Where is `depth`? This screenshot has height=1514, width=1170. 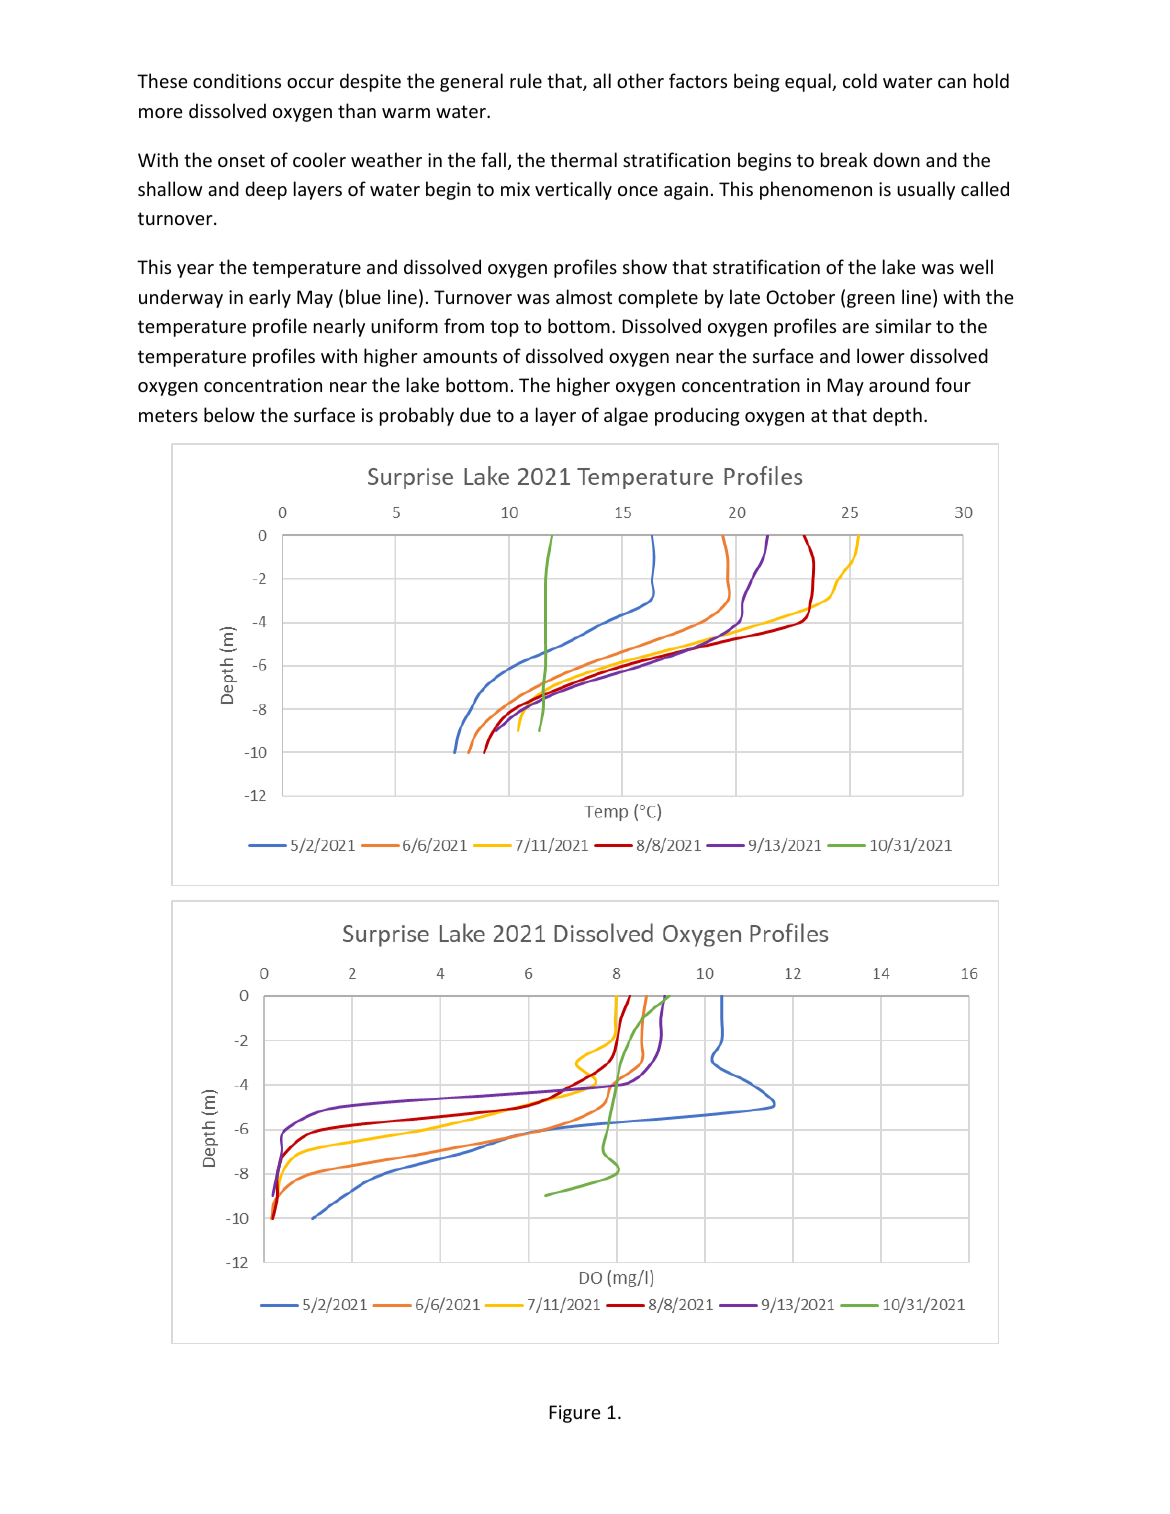
depth is located at coordinates (897, 416).
